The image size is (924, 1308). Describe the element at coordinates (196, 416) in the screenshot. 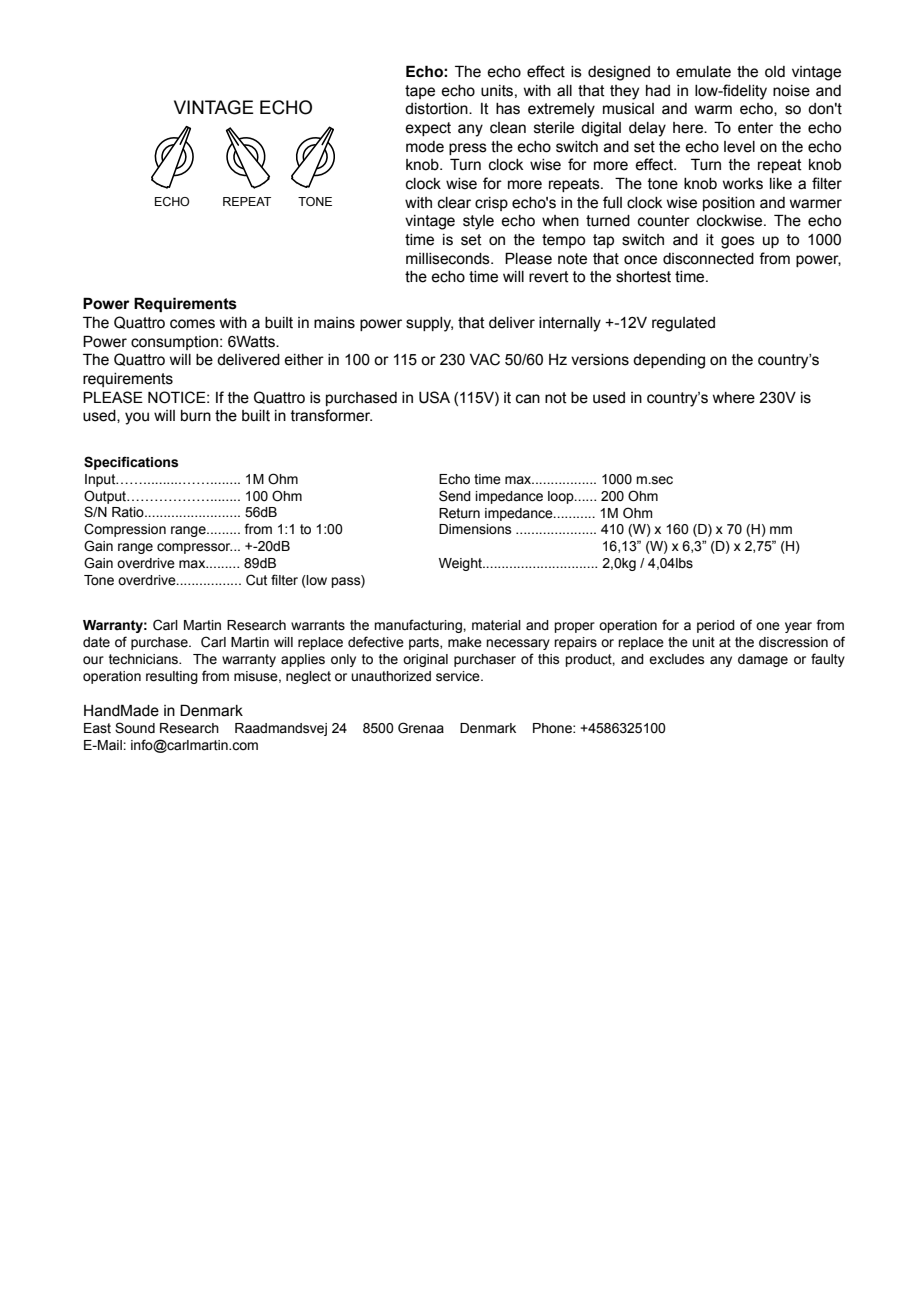

I see `burn` at that location.
